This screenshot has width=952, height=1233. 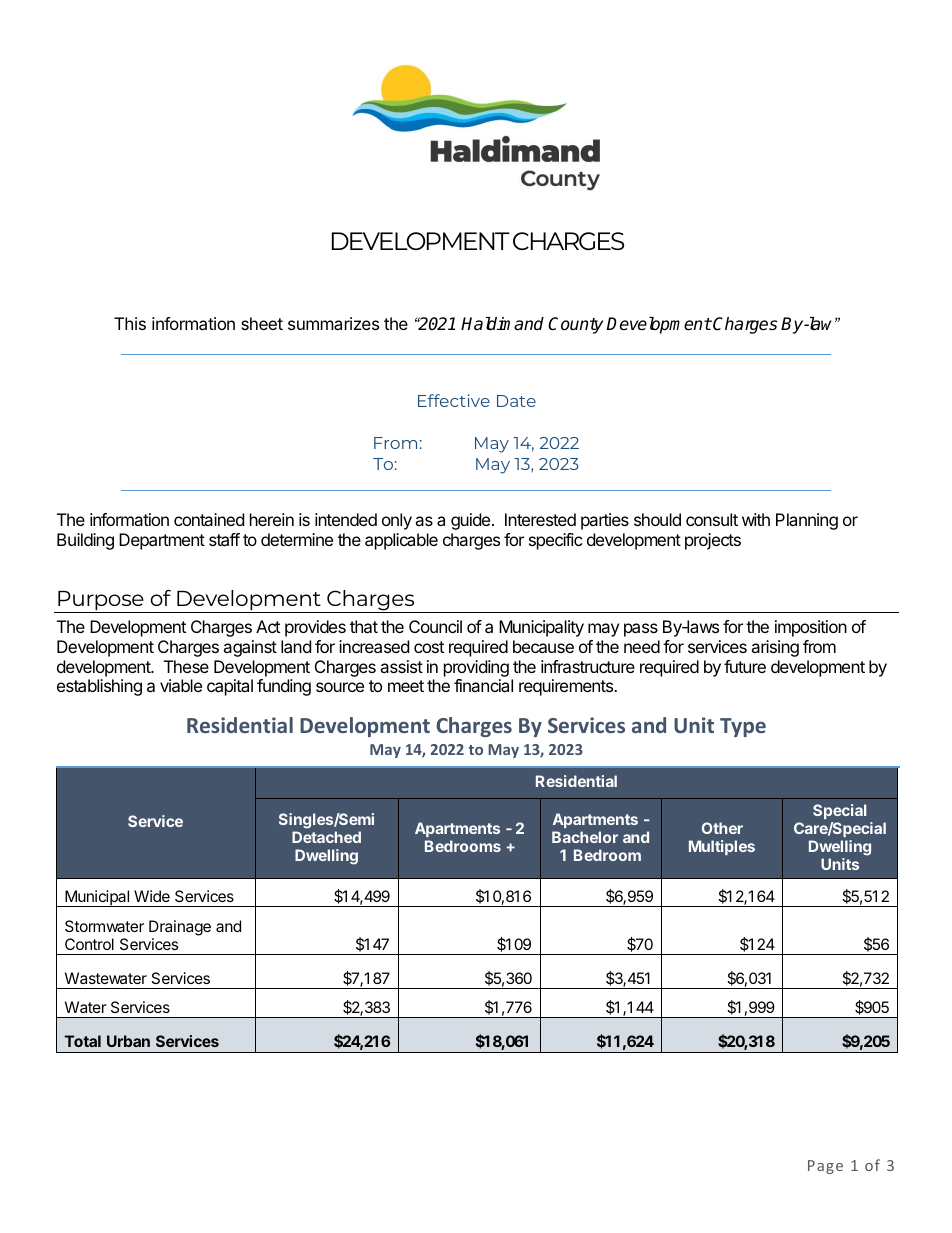 I want to click on Other, so click(x=722, y=828).
